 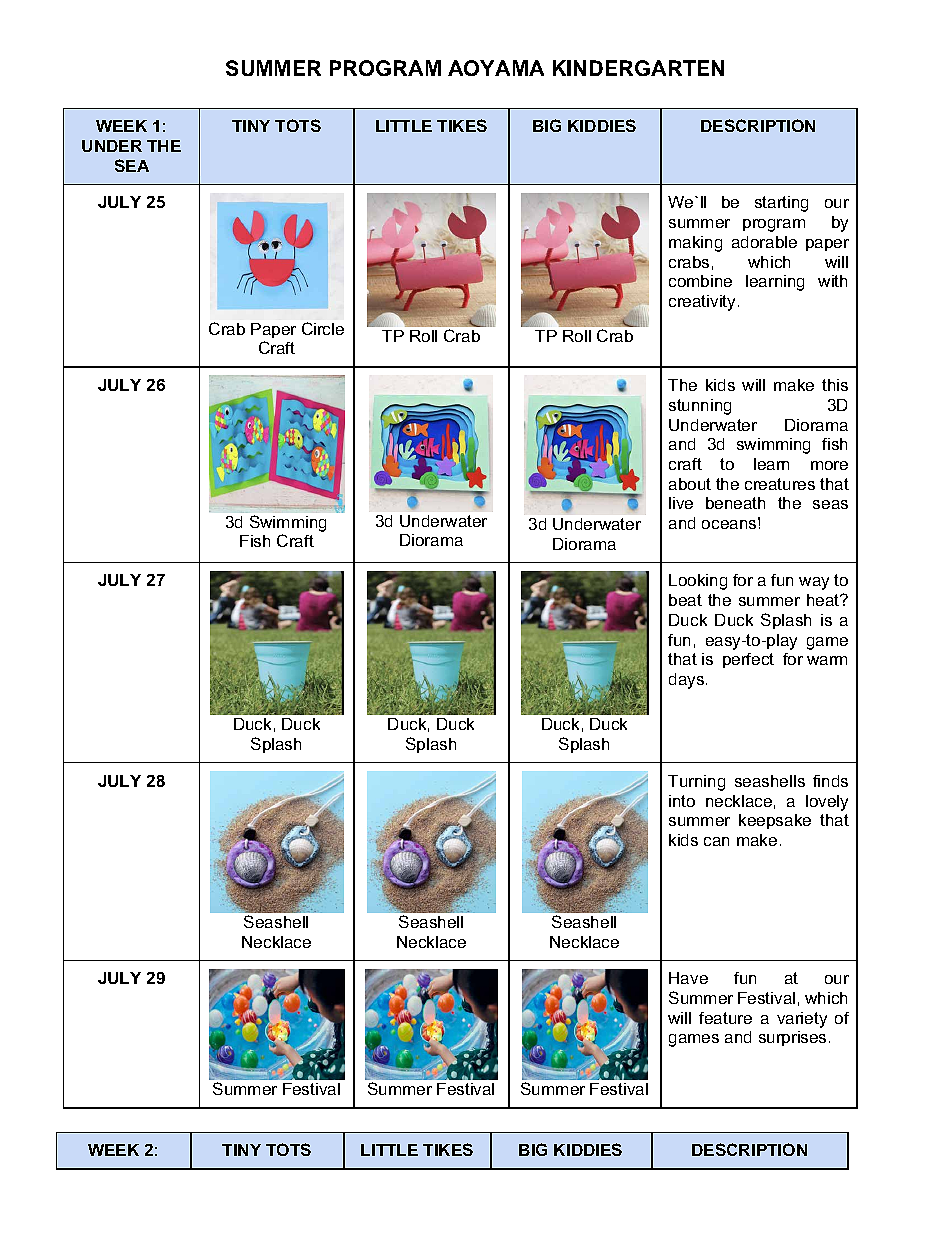 What do you see at coordinates (323, 328) in the image?
I see `Circle` at bounding box center [323, 328].
